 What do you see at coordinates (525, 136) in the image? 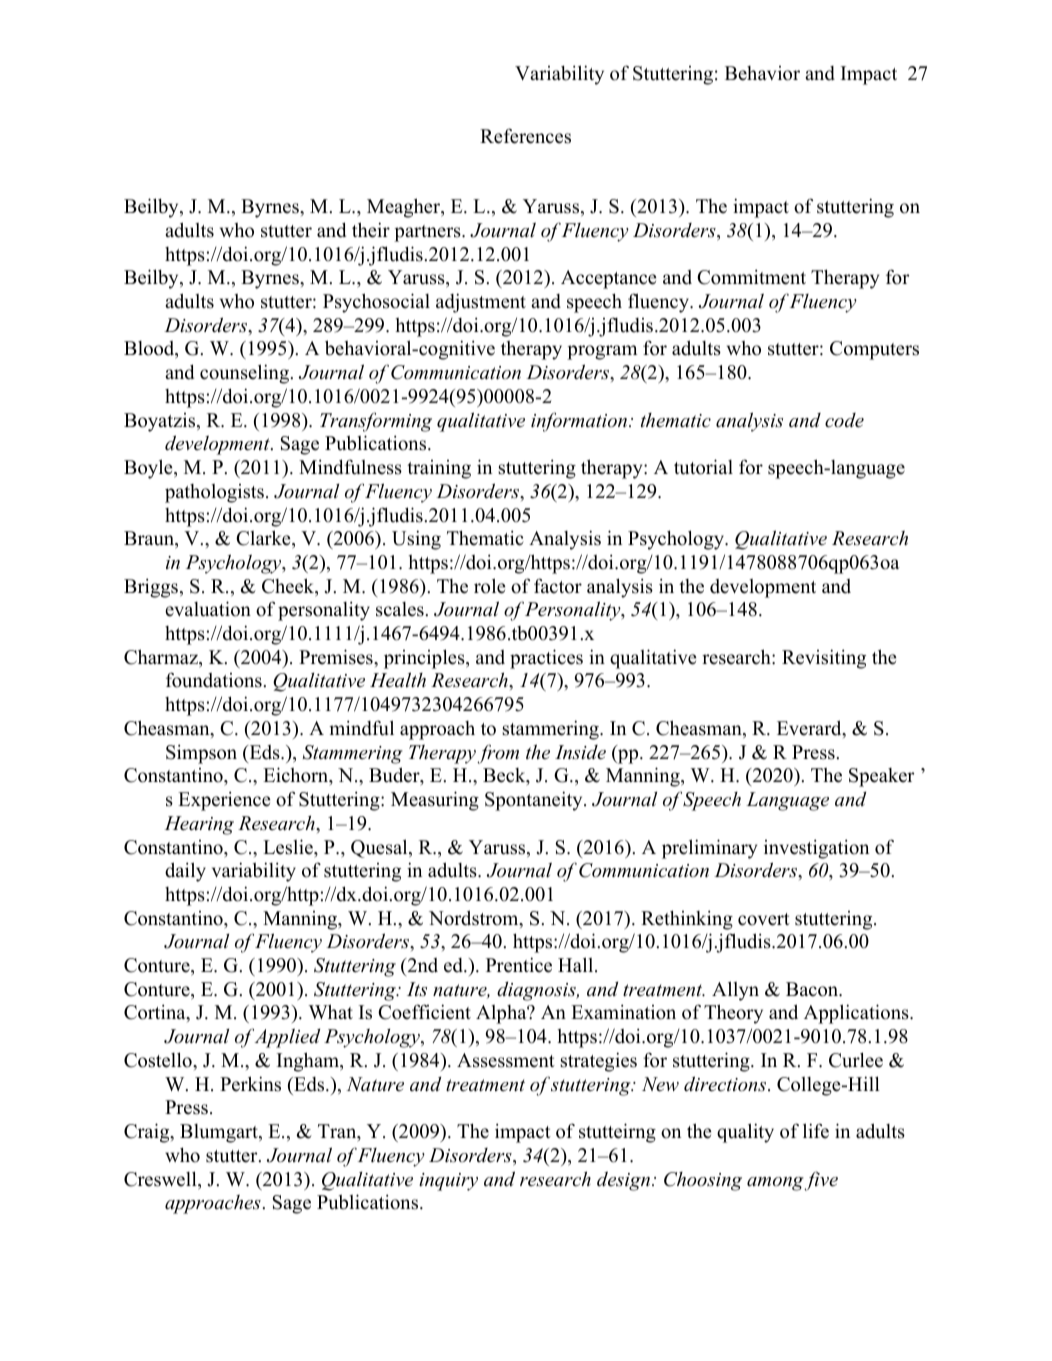
I see `References` at bounding box center [525, 136].
